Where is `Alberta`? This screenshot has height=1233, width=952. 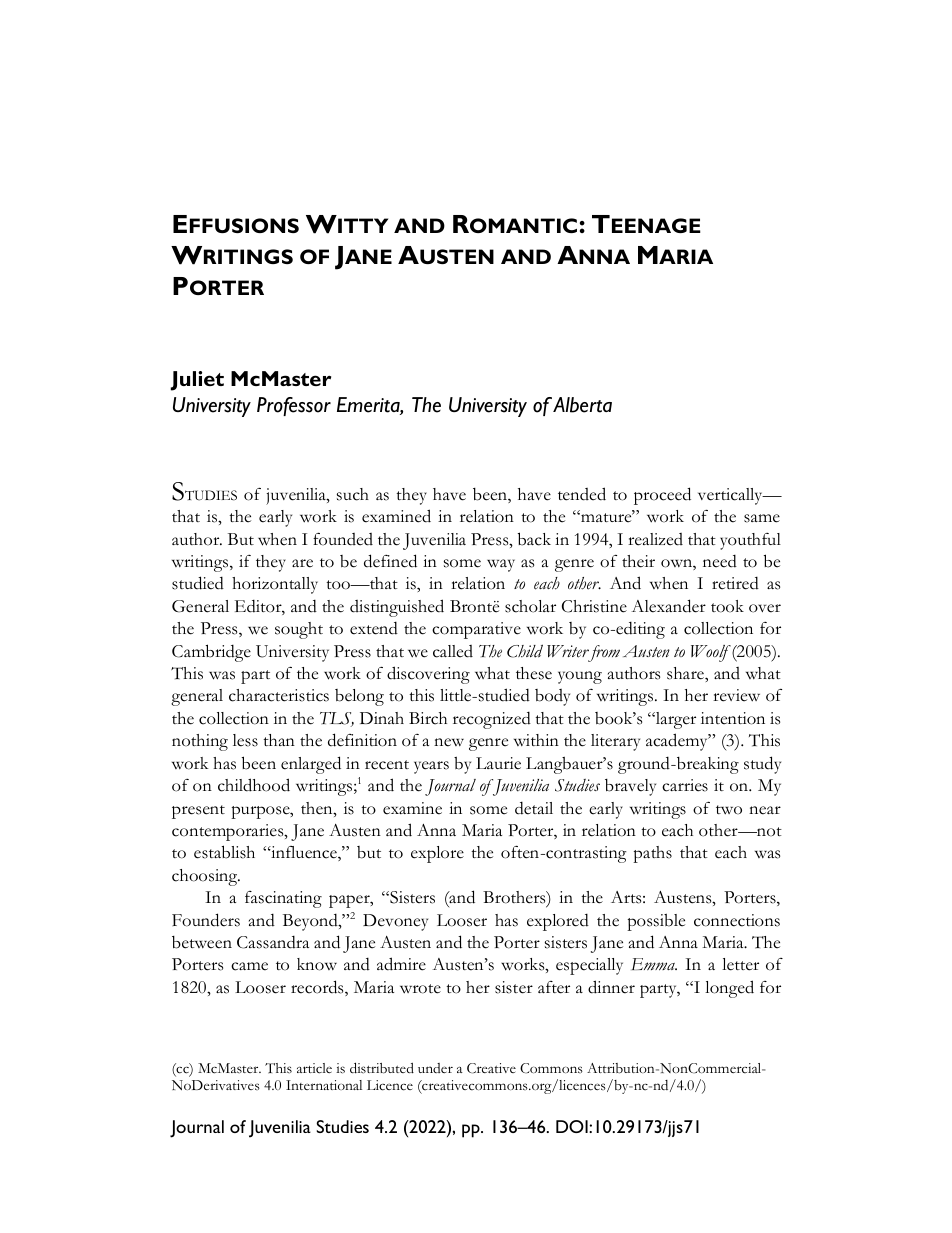 Alberta is located at coordinates (582, 405).
